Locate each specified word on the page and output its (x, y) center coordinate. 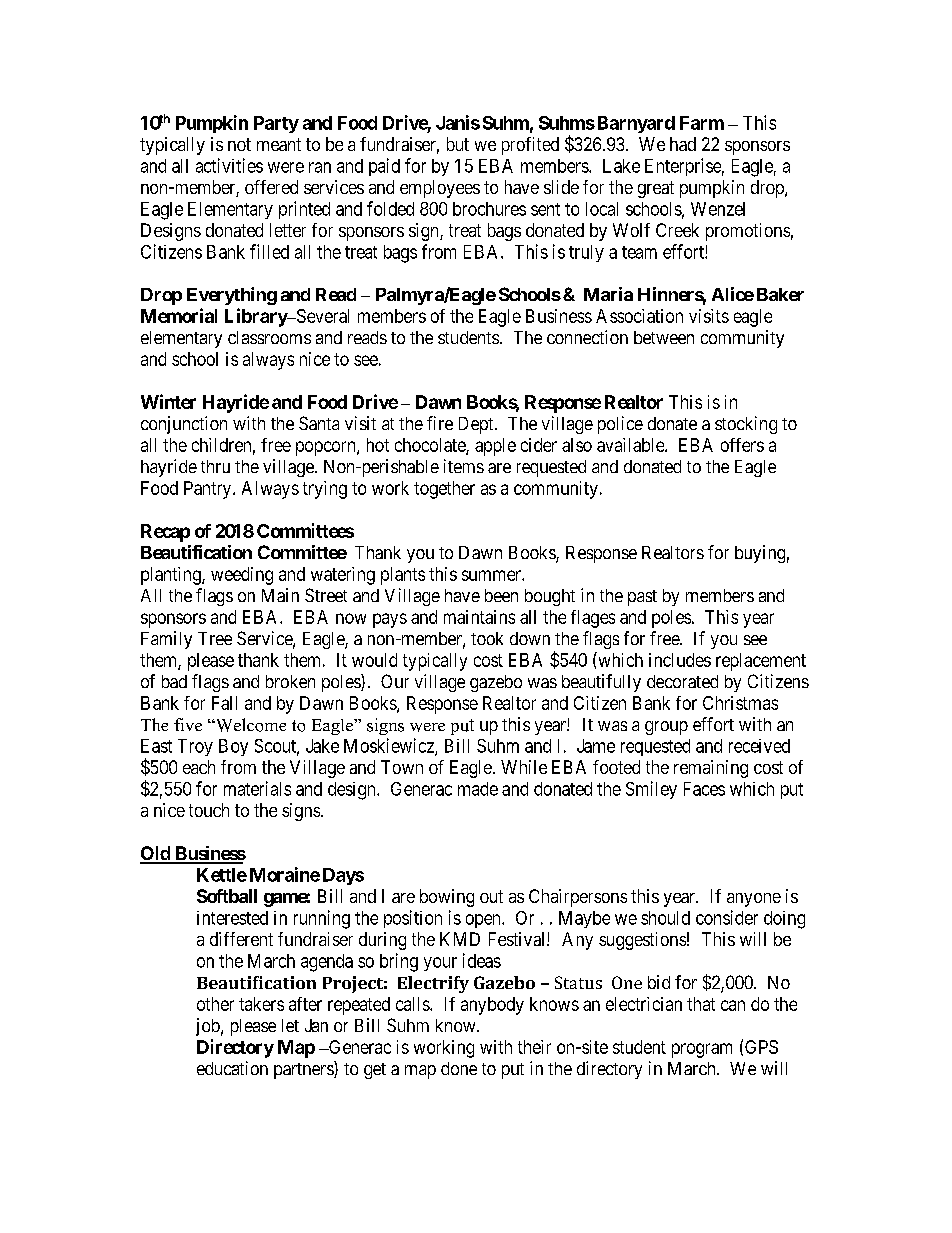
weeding (242, 576)
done (459, 1068)
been (501, 595)
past (642, 598)
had (683, 144)
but (458, 144)
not (239, 144)
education (232, 1068)
